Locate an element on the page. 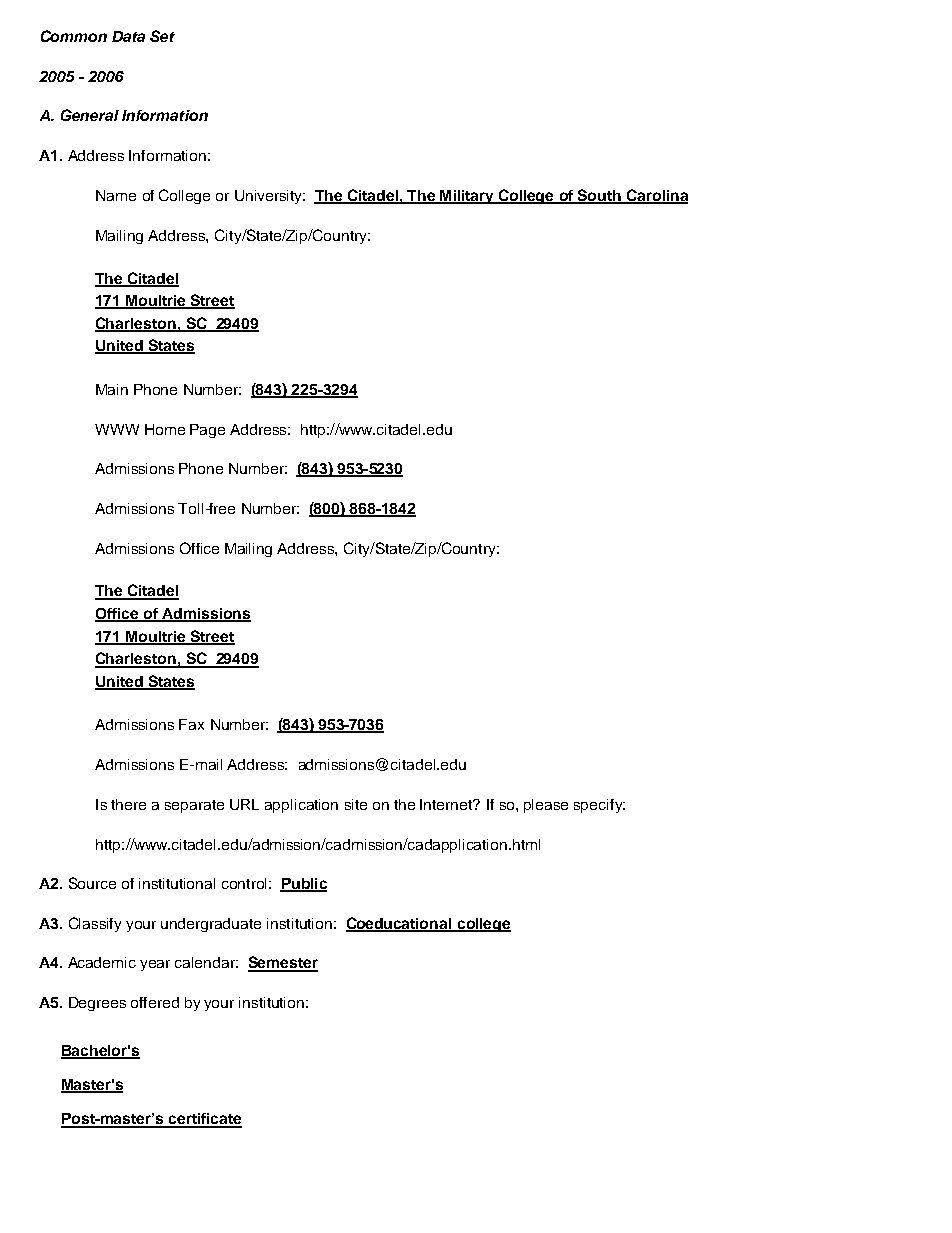 This image has height=1233, width=952. Semester is located at coordinates (283, 963).
